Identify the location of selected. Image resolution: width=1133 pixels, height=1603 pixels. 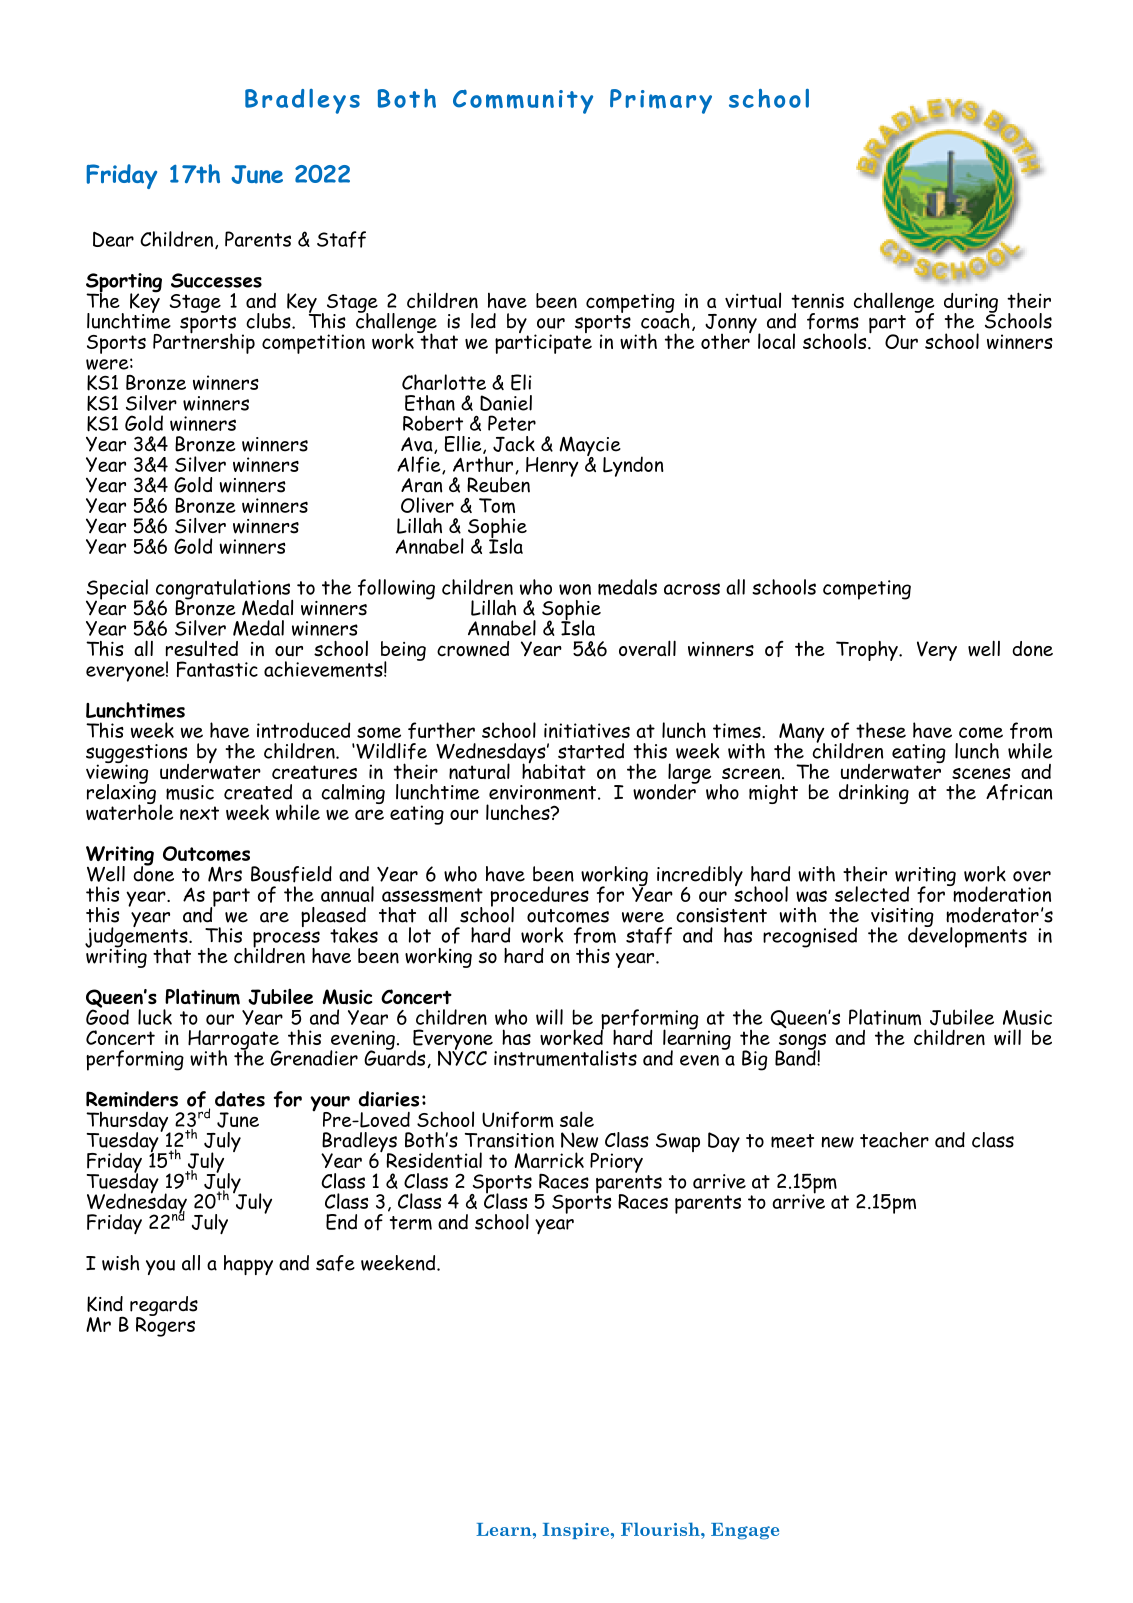
(872, 894).
